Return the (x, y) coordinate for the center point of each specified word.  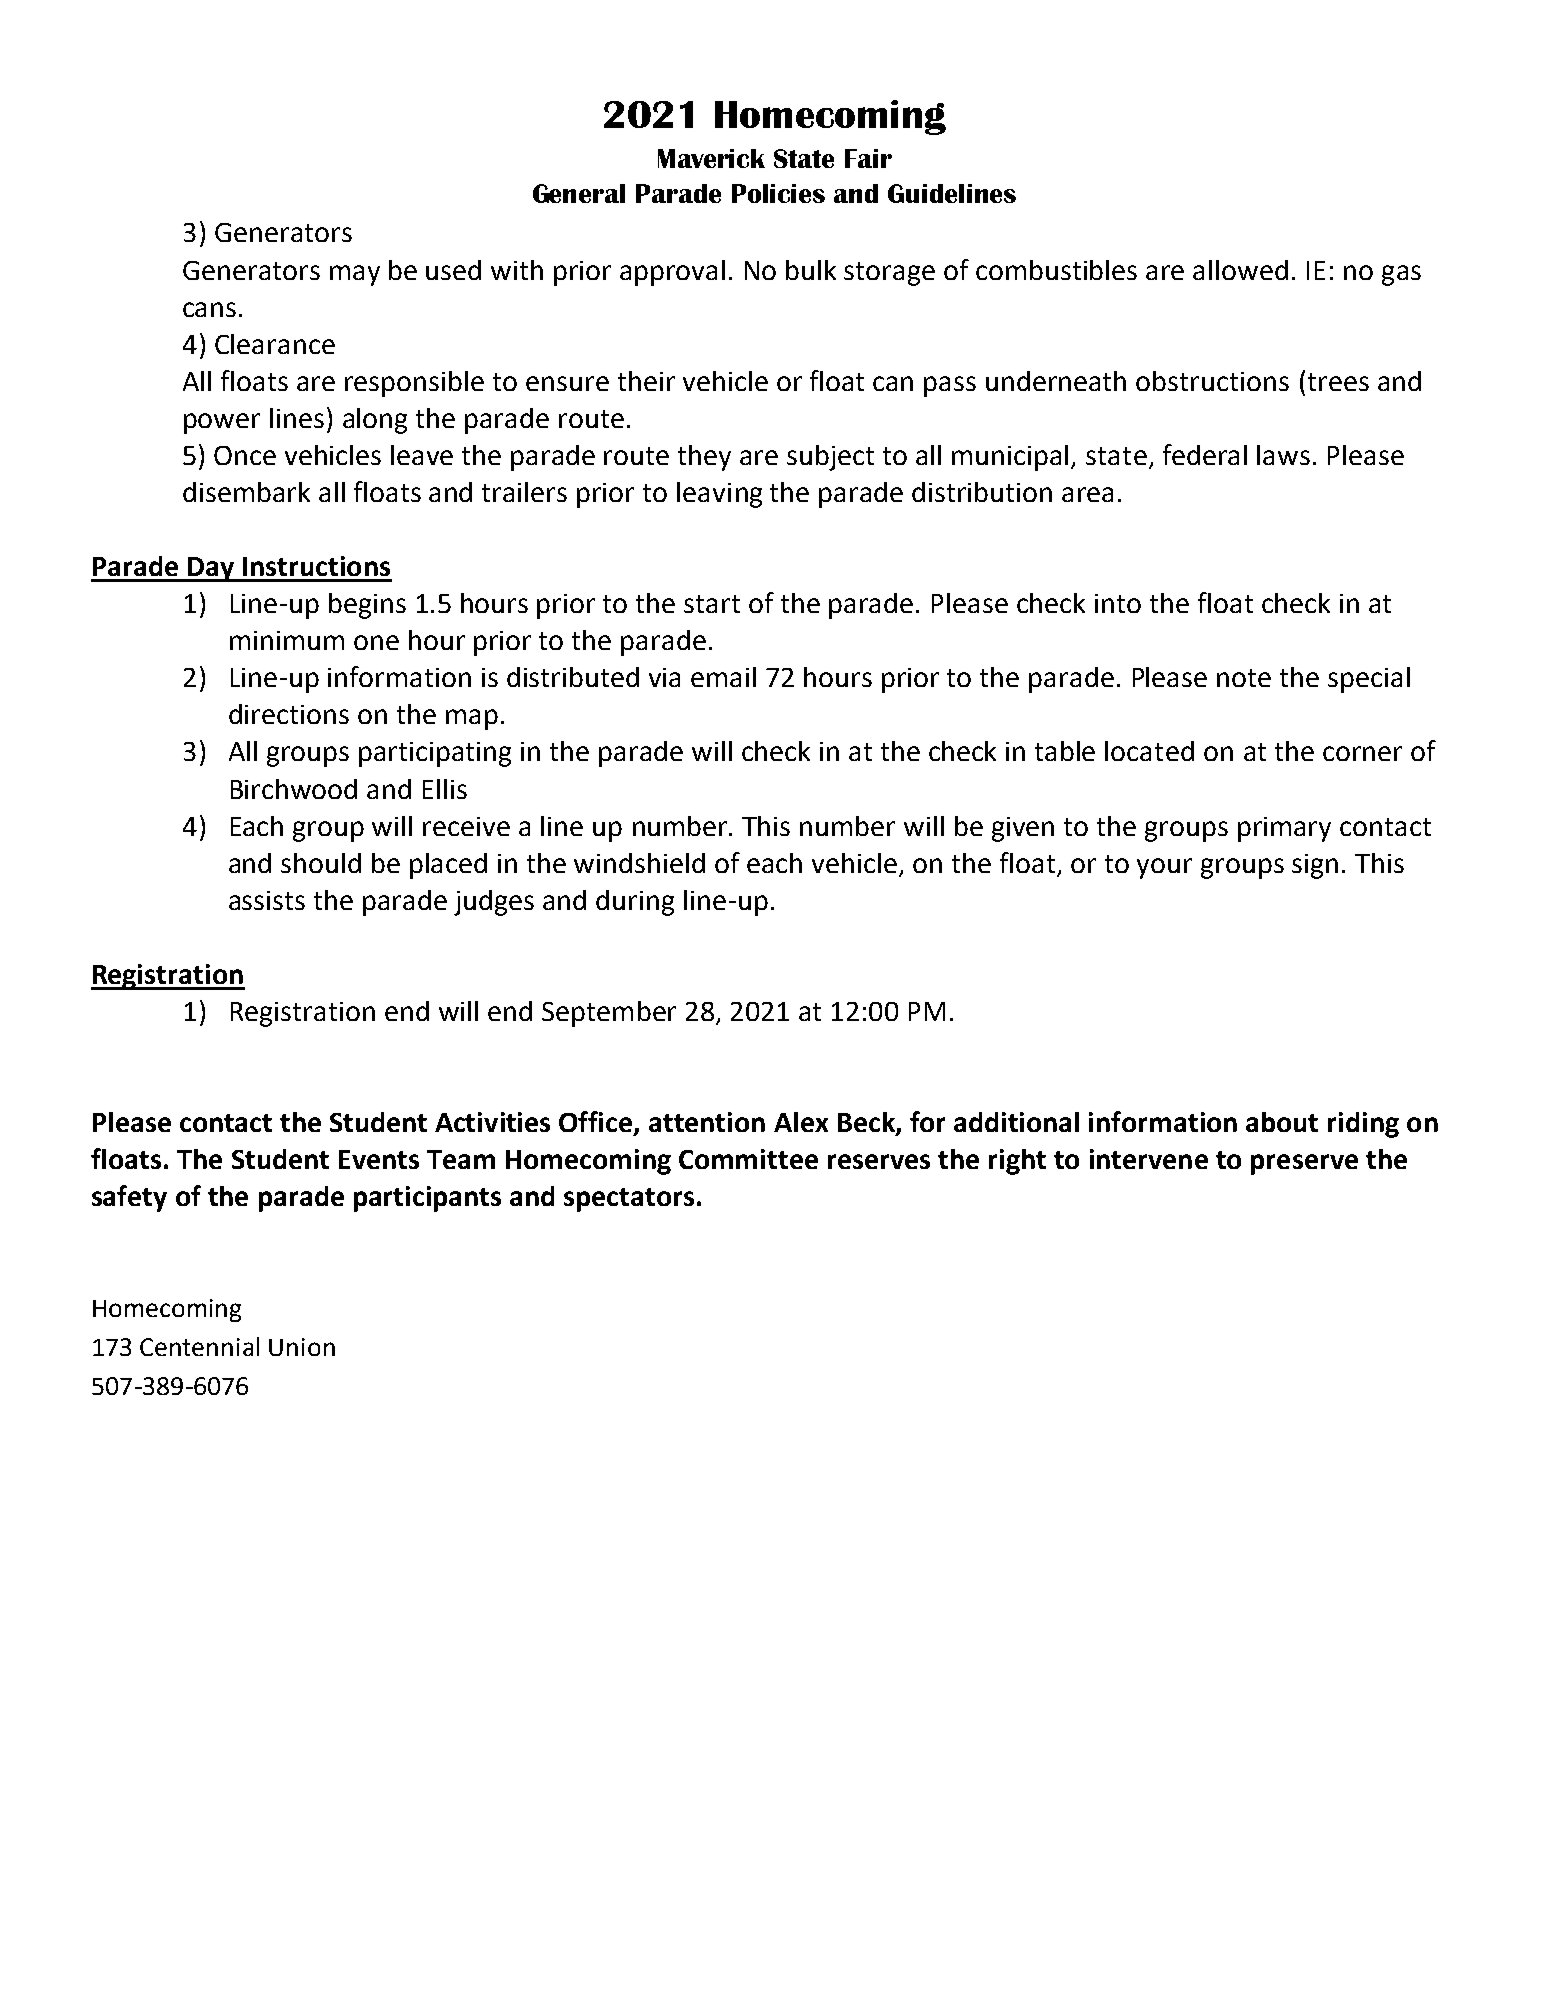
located (1149, 751)
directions (289, 714)
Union (302, 1347)
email (723, 677)
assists (267, 900)
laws (1283, 455)
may (355, 275)
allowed (1240, 270)
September (609, 1014)
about (1282, 1122)
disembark (246, 492)
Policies (778, 193)
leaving (719, 495)
